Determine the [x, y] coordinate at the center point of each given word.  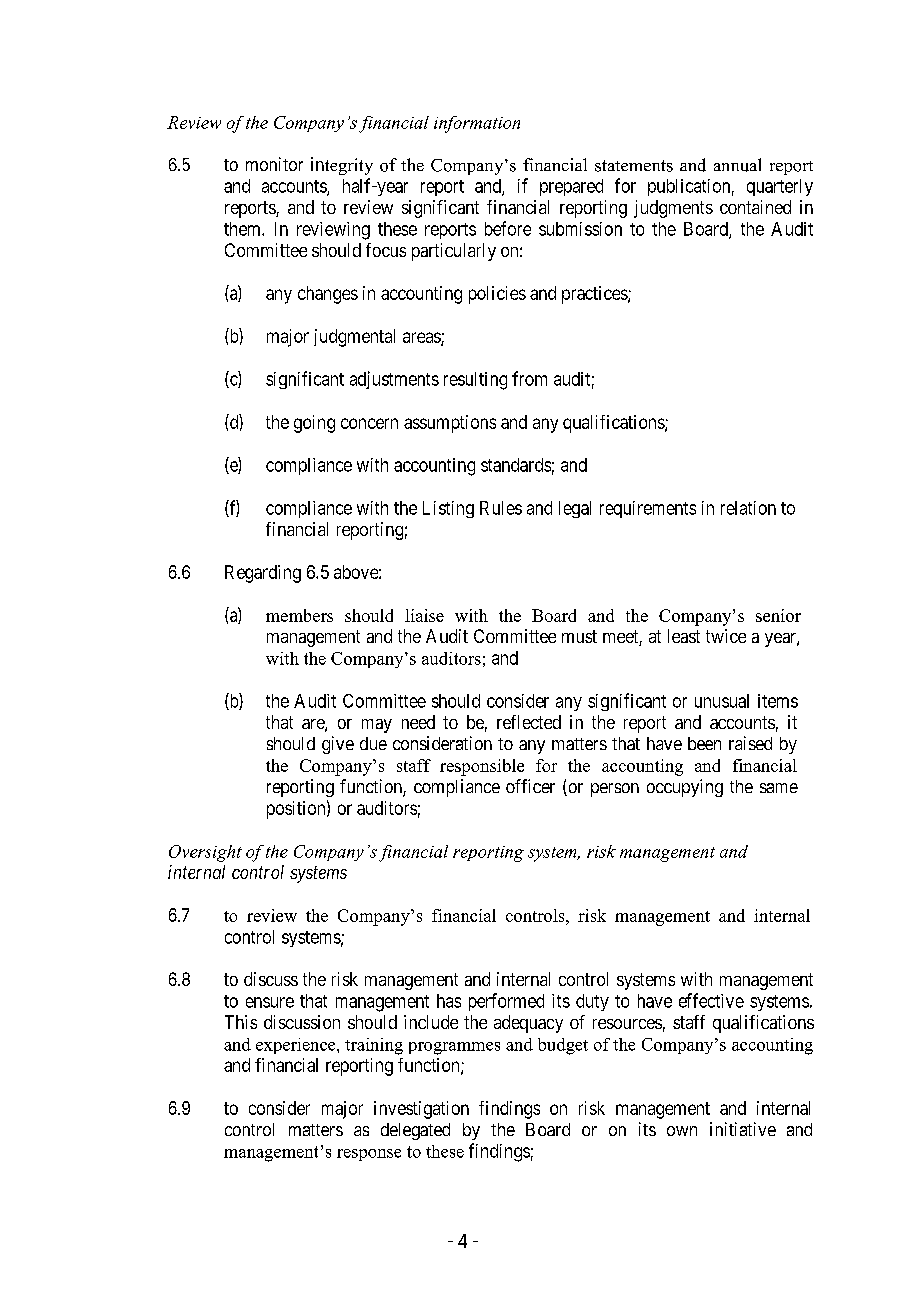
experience [297, 1046]
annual [737, 165]
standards [516, 465]
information [477, 124]
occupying [685, 788]
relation [748, 508]
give [338, 745]
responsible [482, 767]
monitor [274, 164]
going [314, 424]
